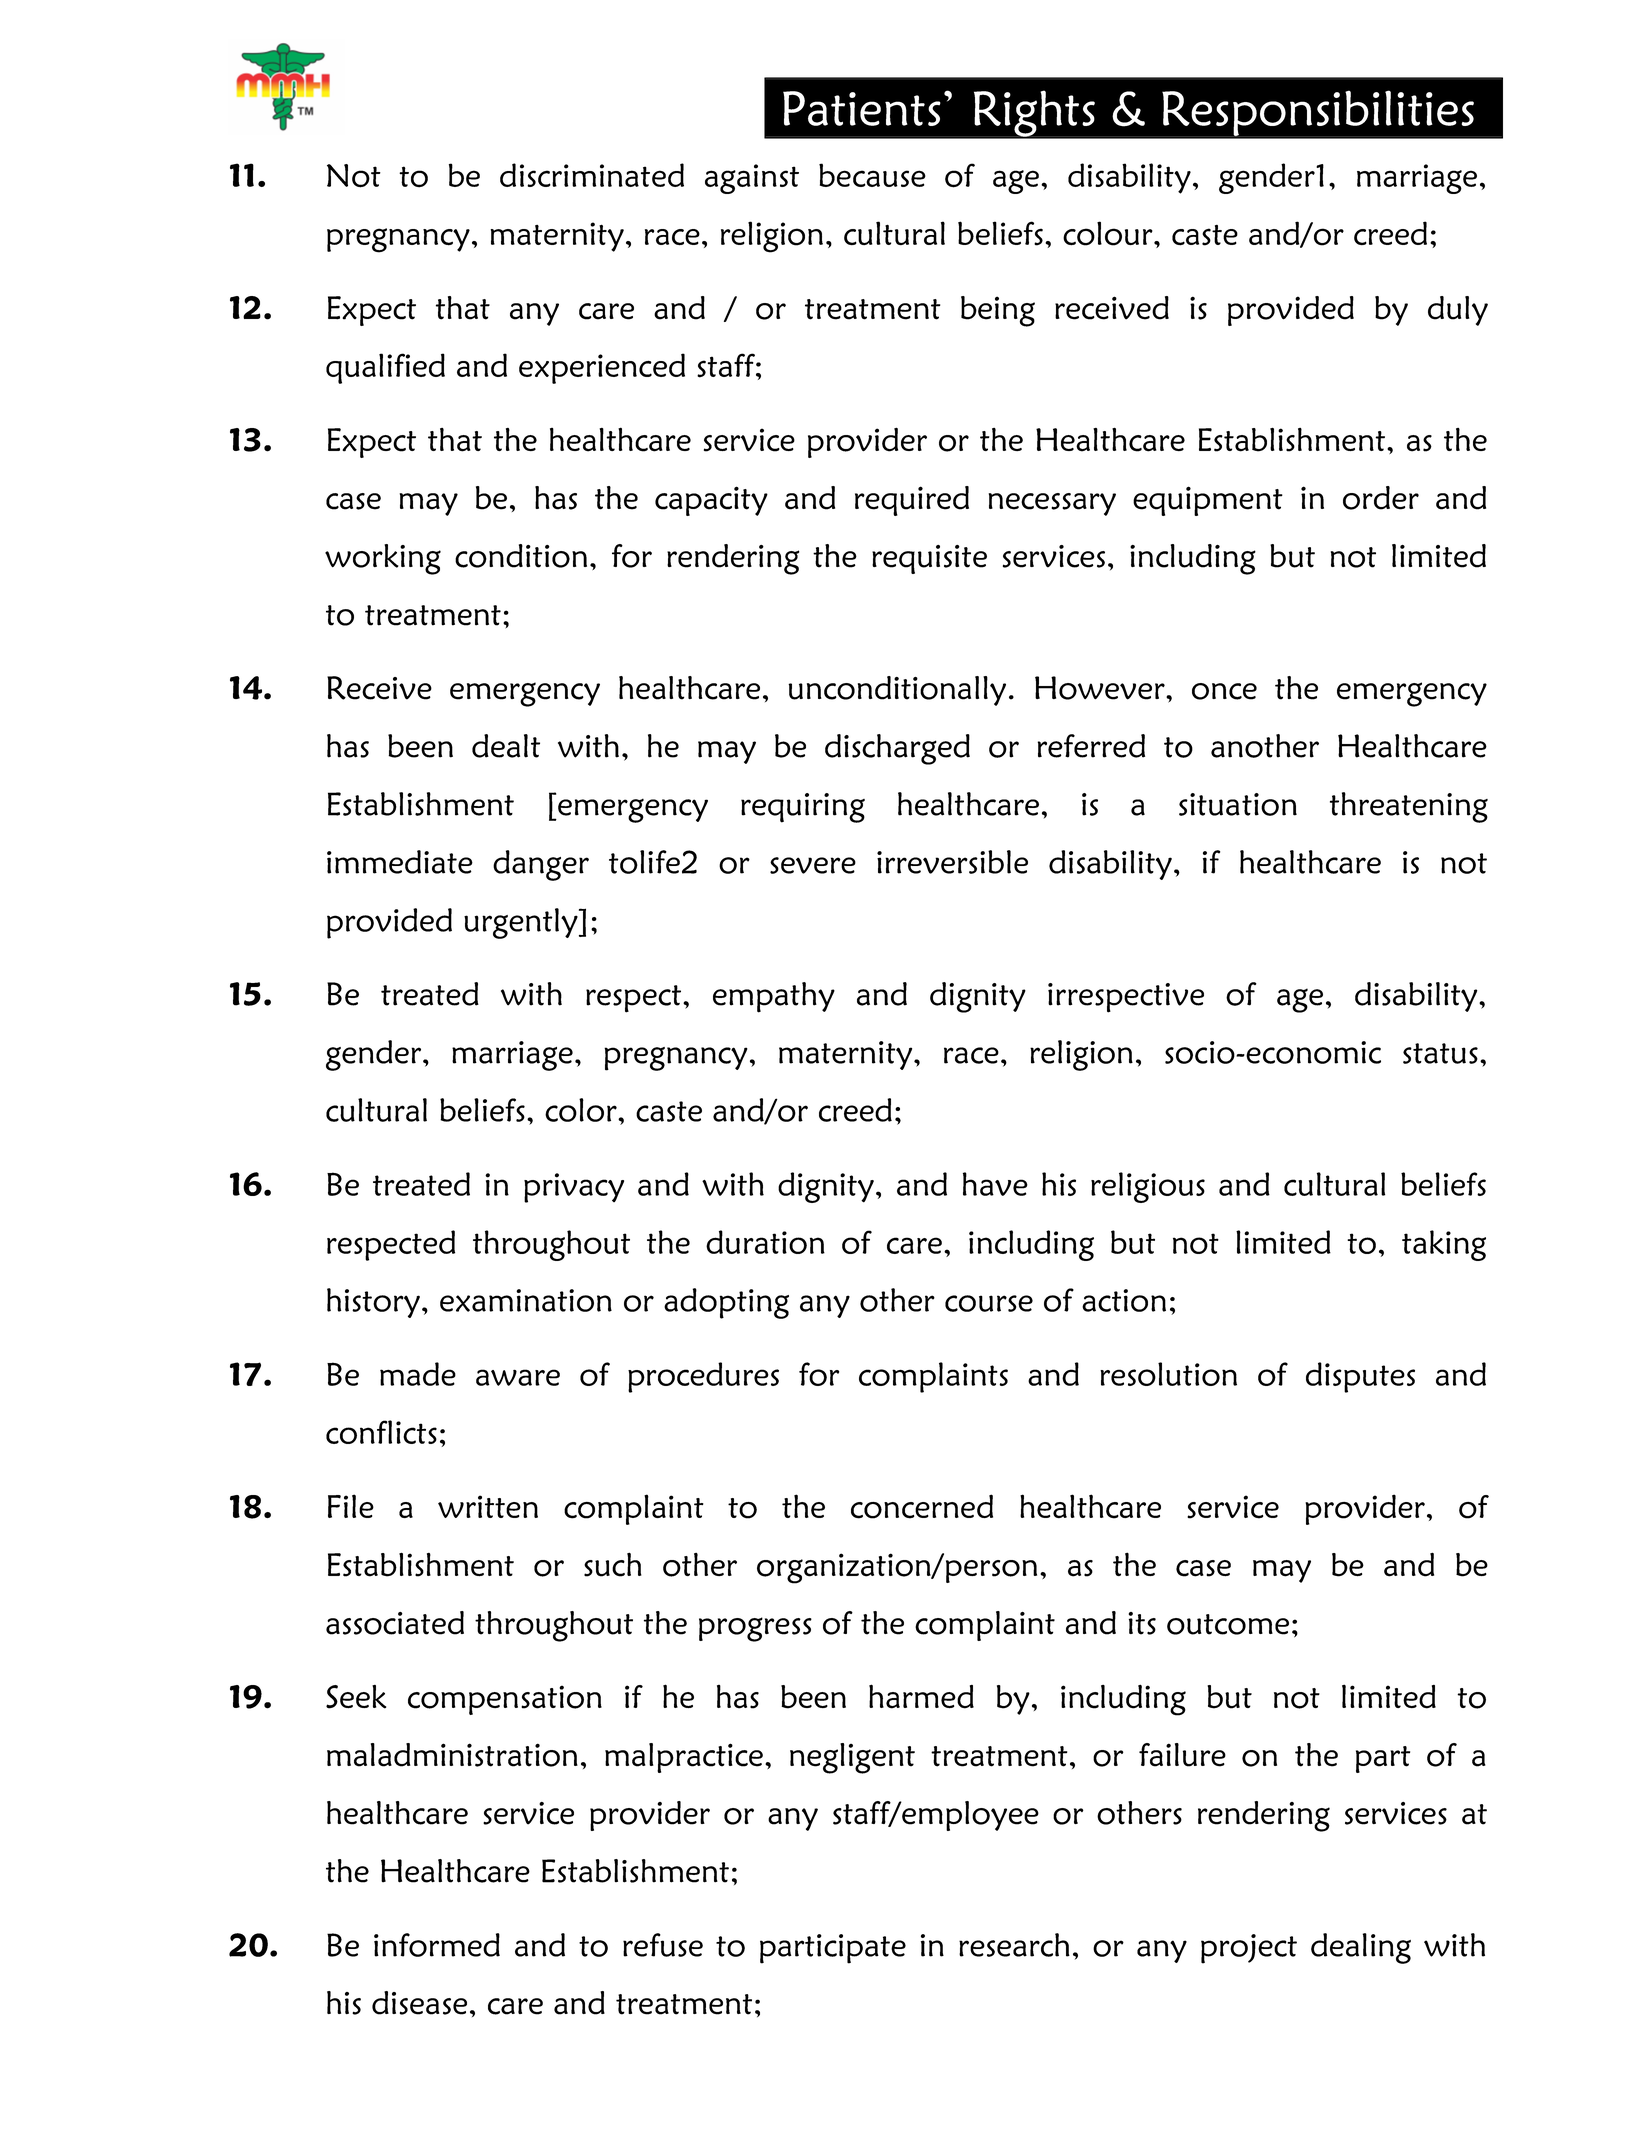 This page has width=1645, height=2129. Describe the element at coordinates (995, 1184) in the page. I see `have` at that location.
